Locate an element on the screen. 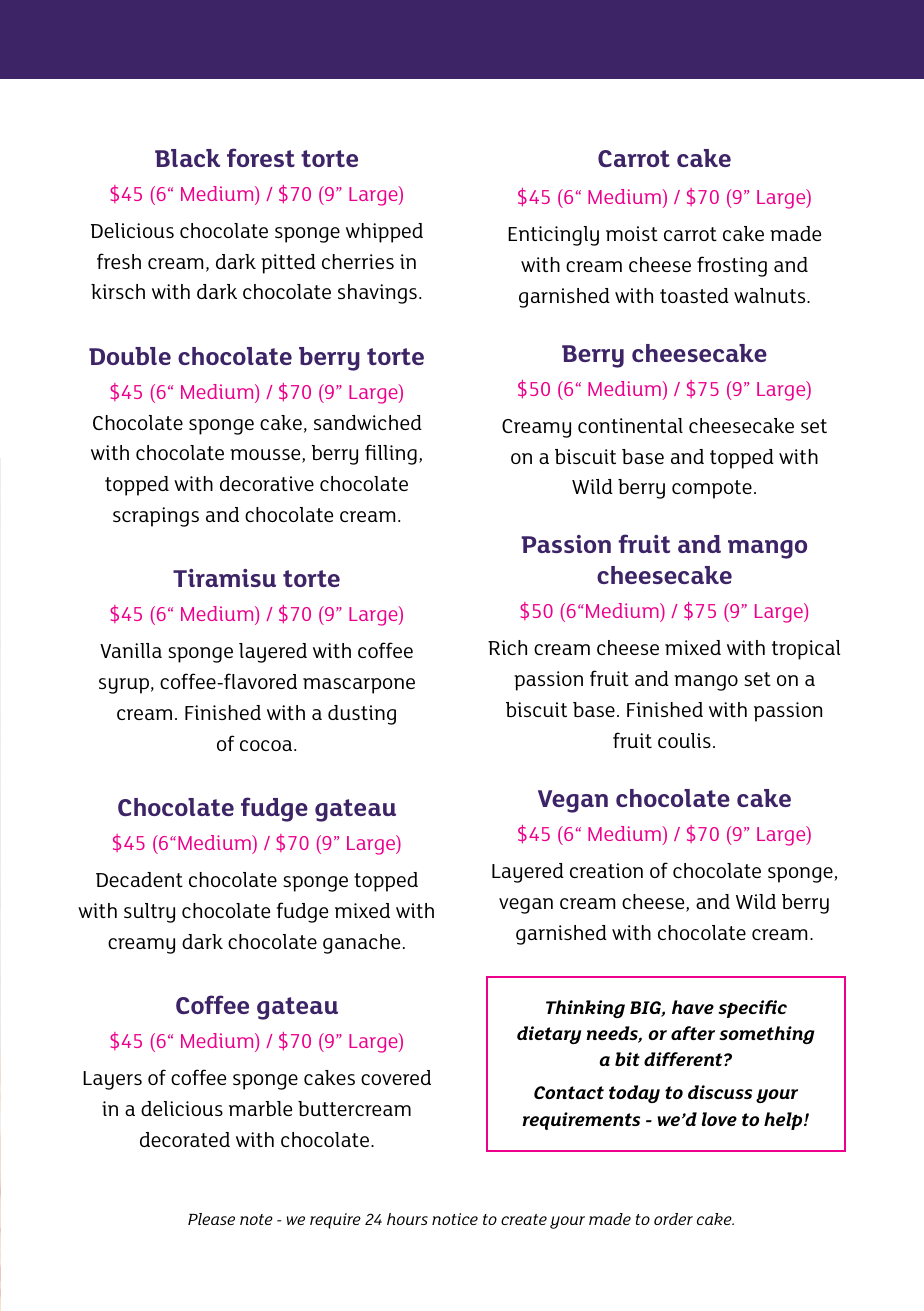  cocoa is located at coordinates (267, 745).
